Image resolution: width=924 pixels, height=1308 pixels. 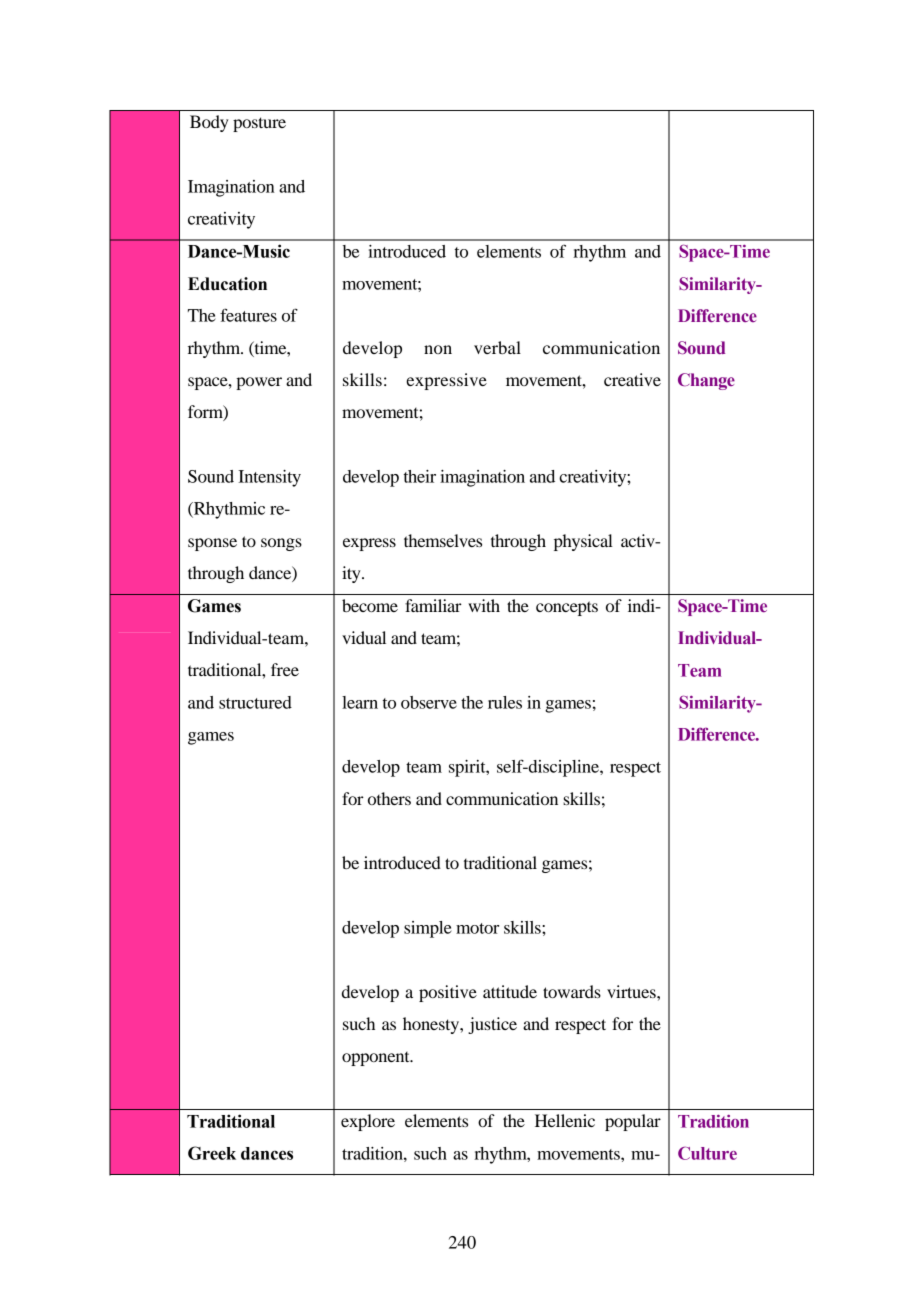 What do you see at coordinates (438, 349) in the screenshot?
I see `non` at bounding box center [438, 349].
